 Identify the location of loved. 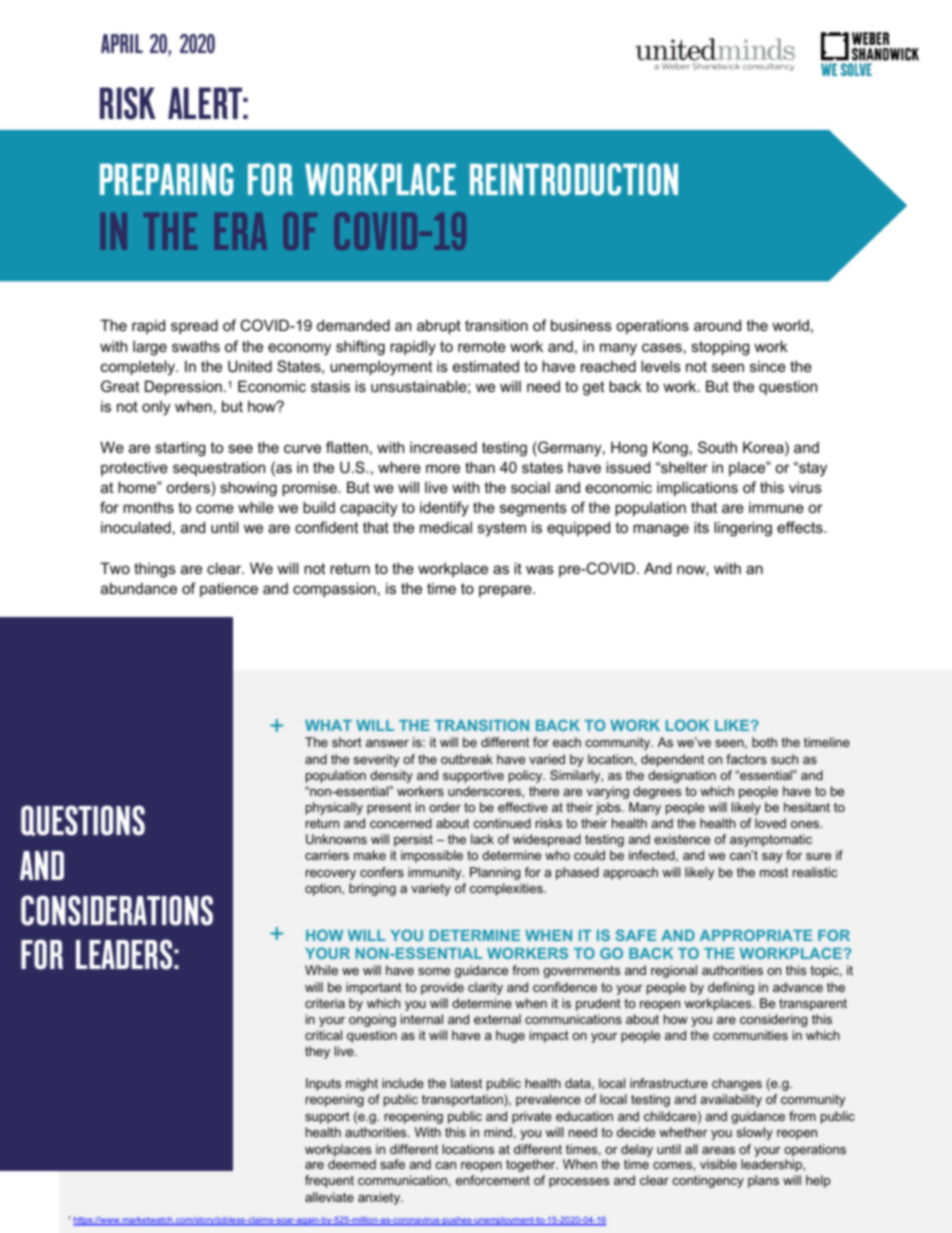
(770, 823).
